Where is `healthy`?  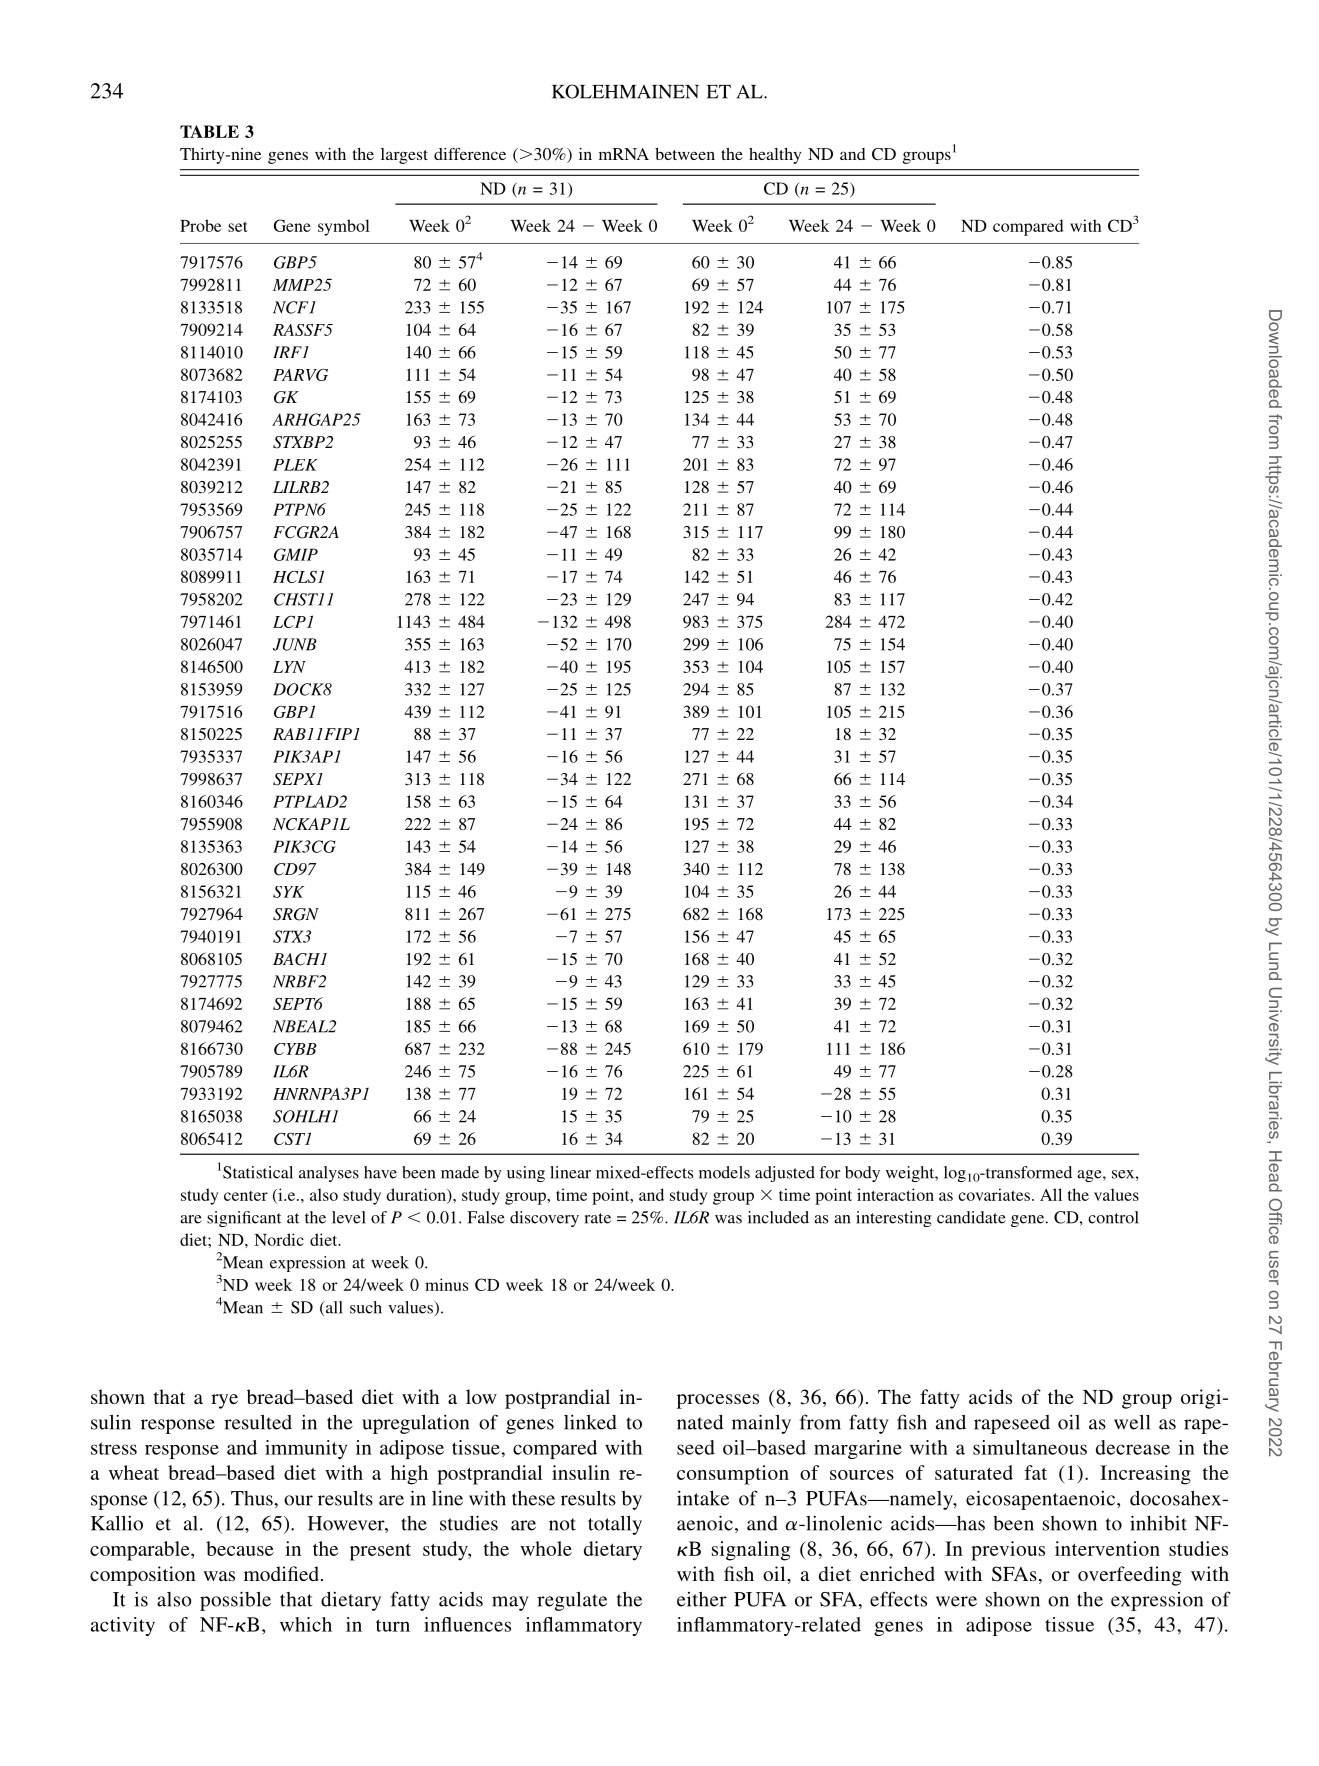 healthy is located at coordinates (775, 156).
